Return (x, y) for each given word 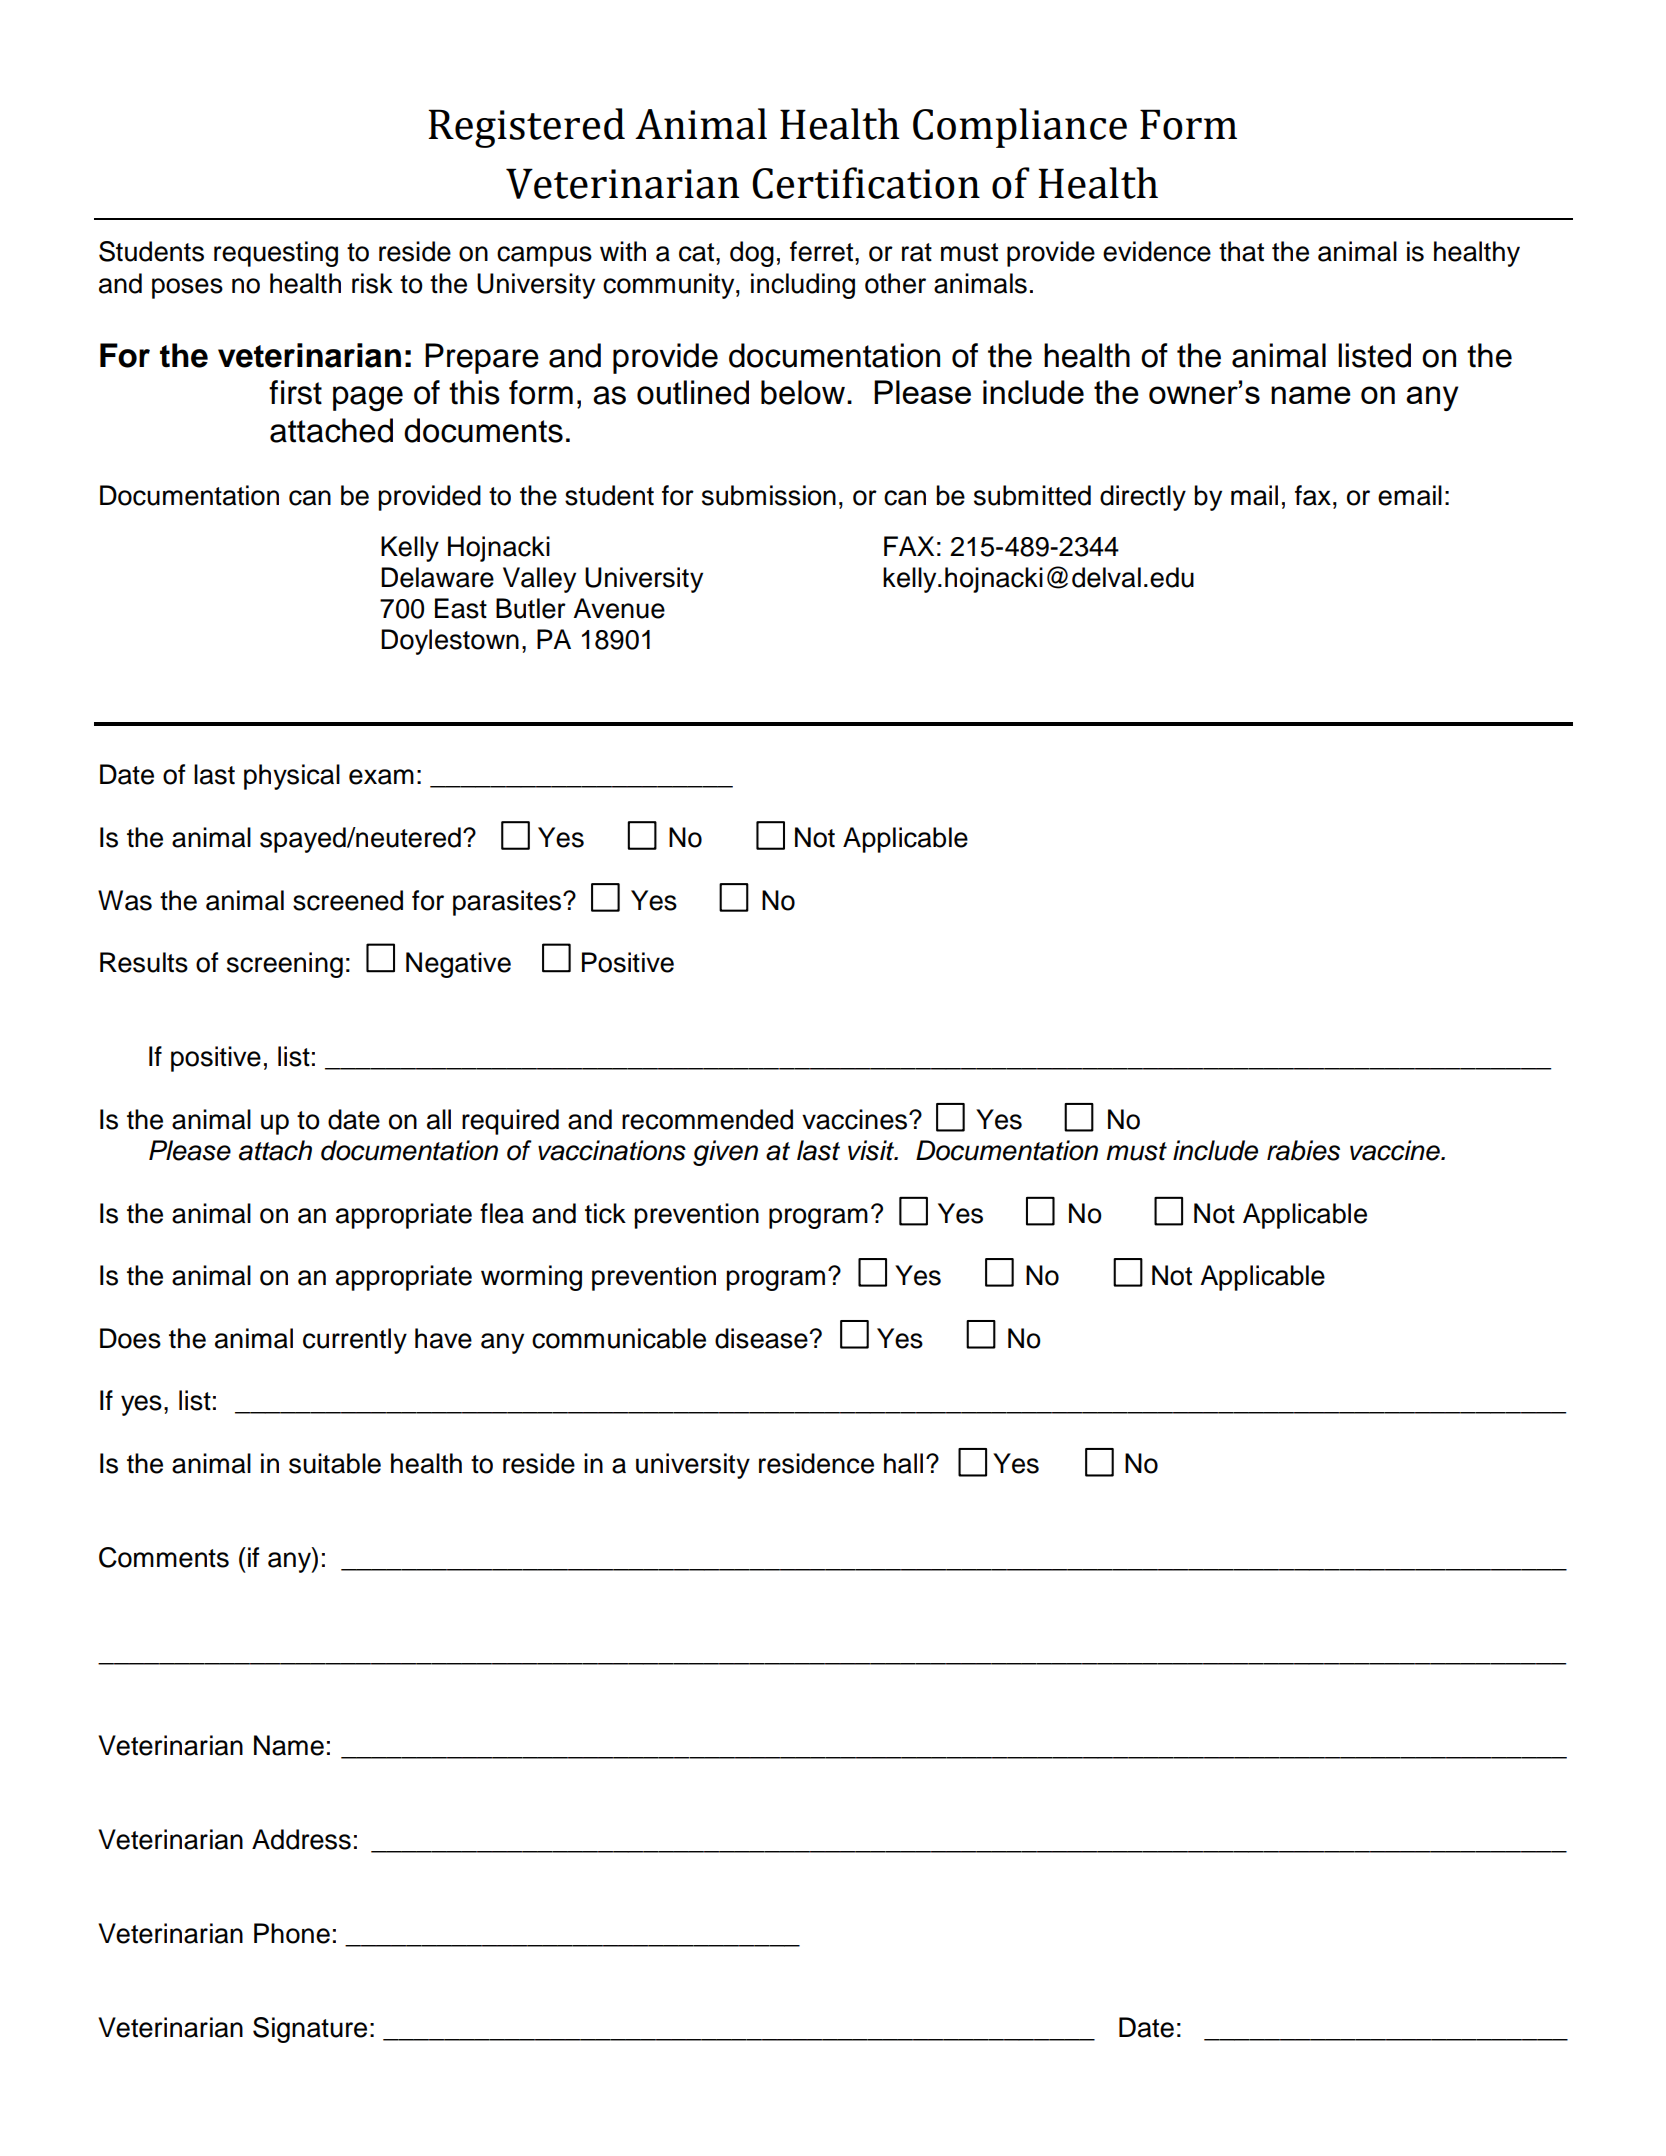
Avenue (619, 608)
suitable (335, 1463)
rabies (1303, 1150)
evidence (1157, 251)
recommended (707, 1119)
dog (752, 254)
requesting (276, 254)
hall (903, 1463)
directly (1143, 498)
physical (292, 777)
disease (762, 1338)
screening (285, 965)
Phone (292, 1933)
